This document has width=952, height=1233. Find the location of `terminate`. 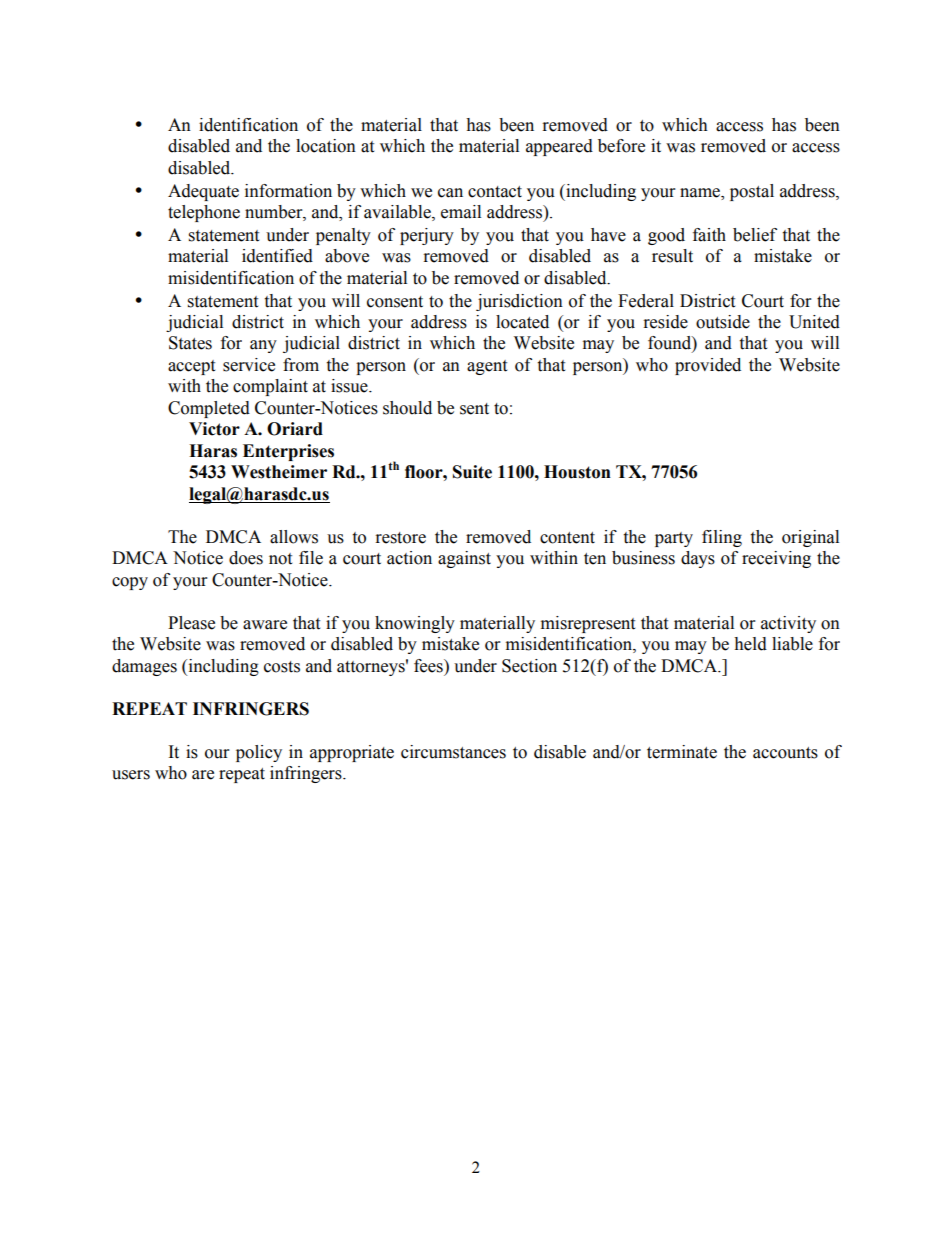

terminate is located at coordinates (682, 752).
